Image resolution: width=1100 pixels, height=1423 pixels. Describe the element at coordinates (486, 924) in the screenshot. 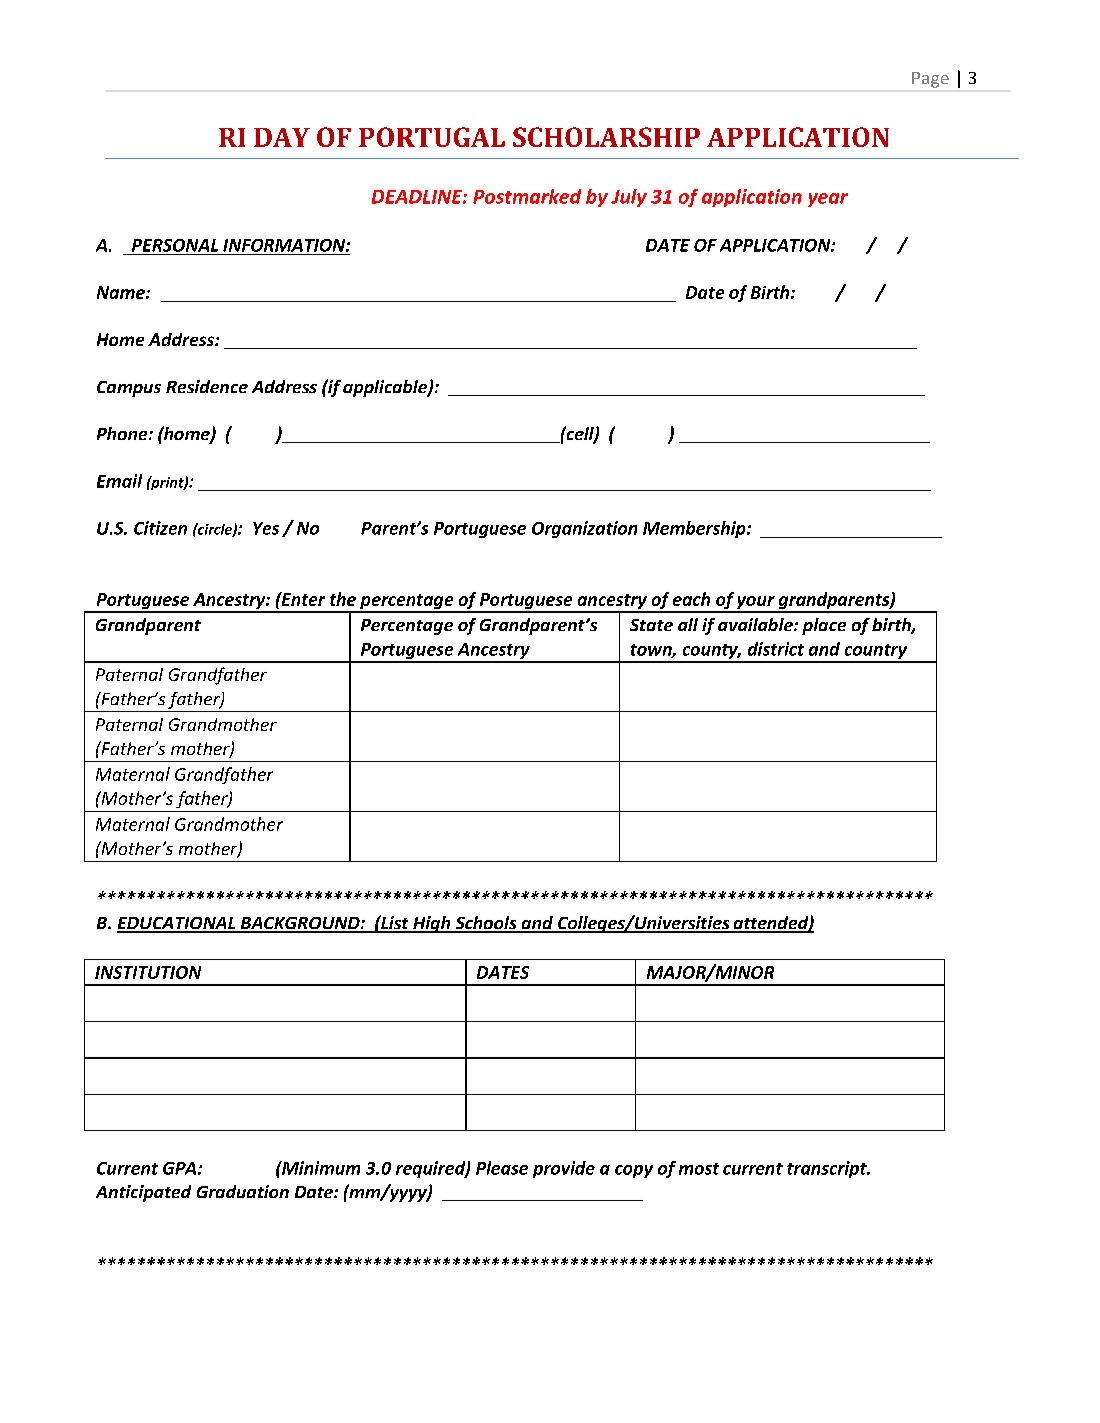

I see `Schools` at that location.
